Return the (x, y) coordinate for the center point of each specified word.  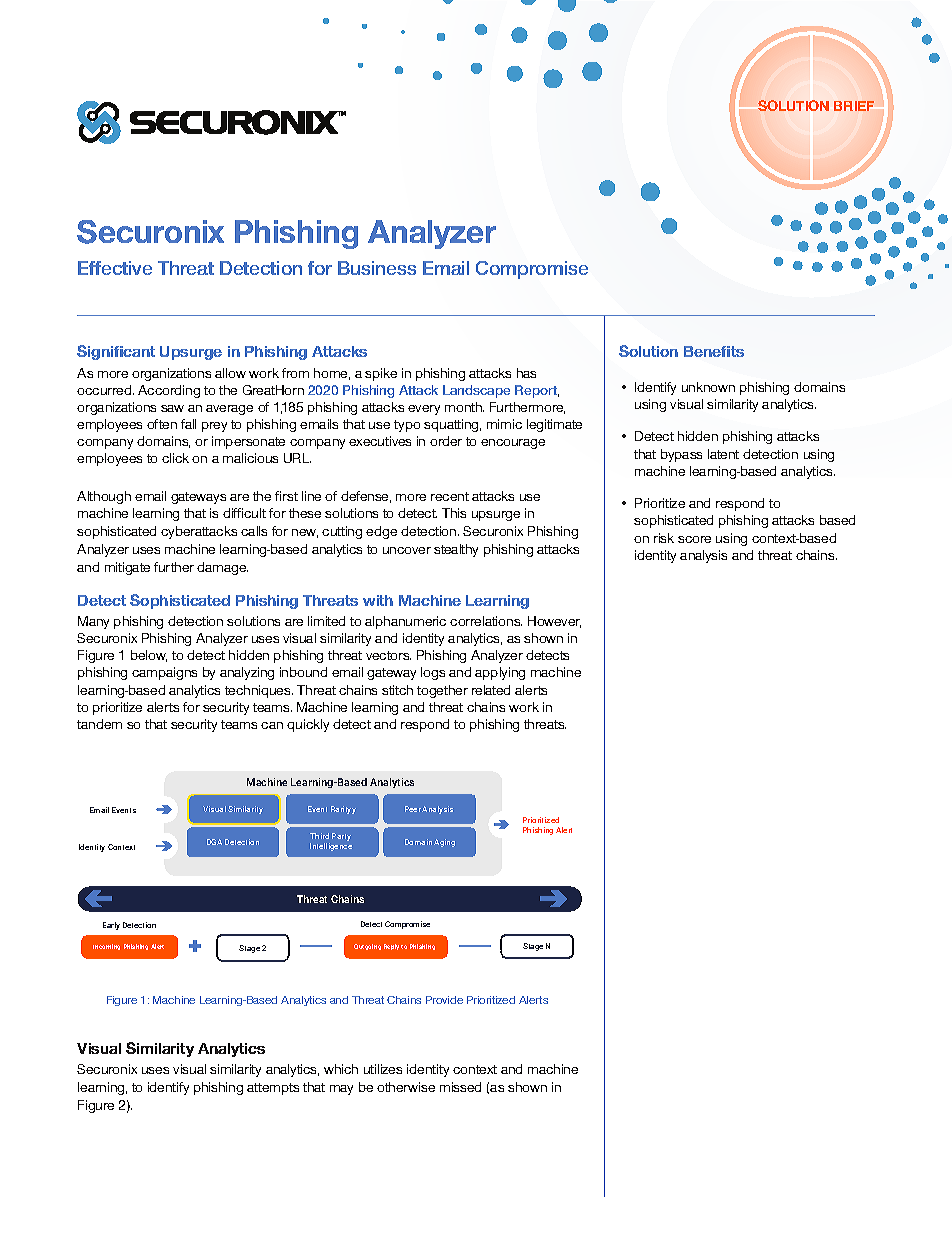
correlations (486, 621)
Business (377, 268)
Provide (444, 1000)
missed (460, 1087)
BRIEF (854, 106)
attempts (273, 1089)
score (694, 539)
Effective (115, 268)
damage (222, 568)
